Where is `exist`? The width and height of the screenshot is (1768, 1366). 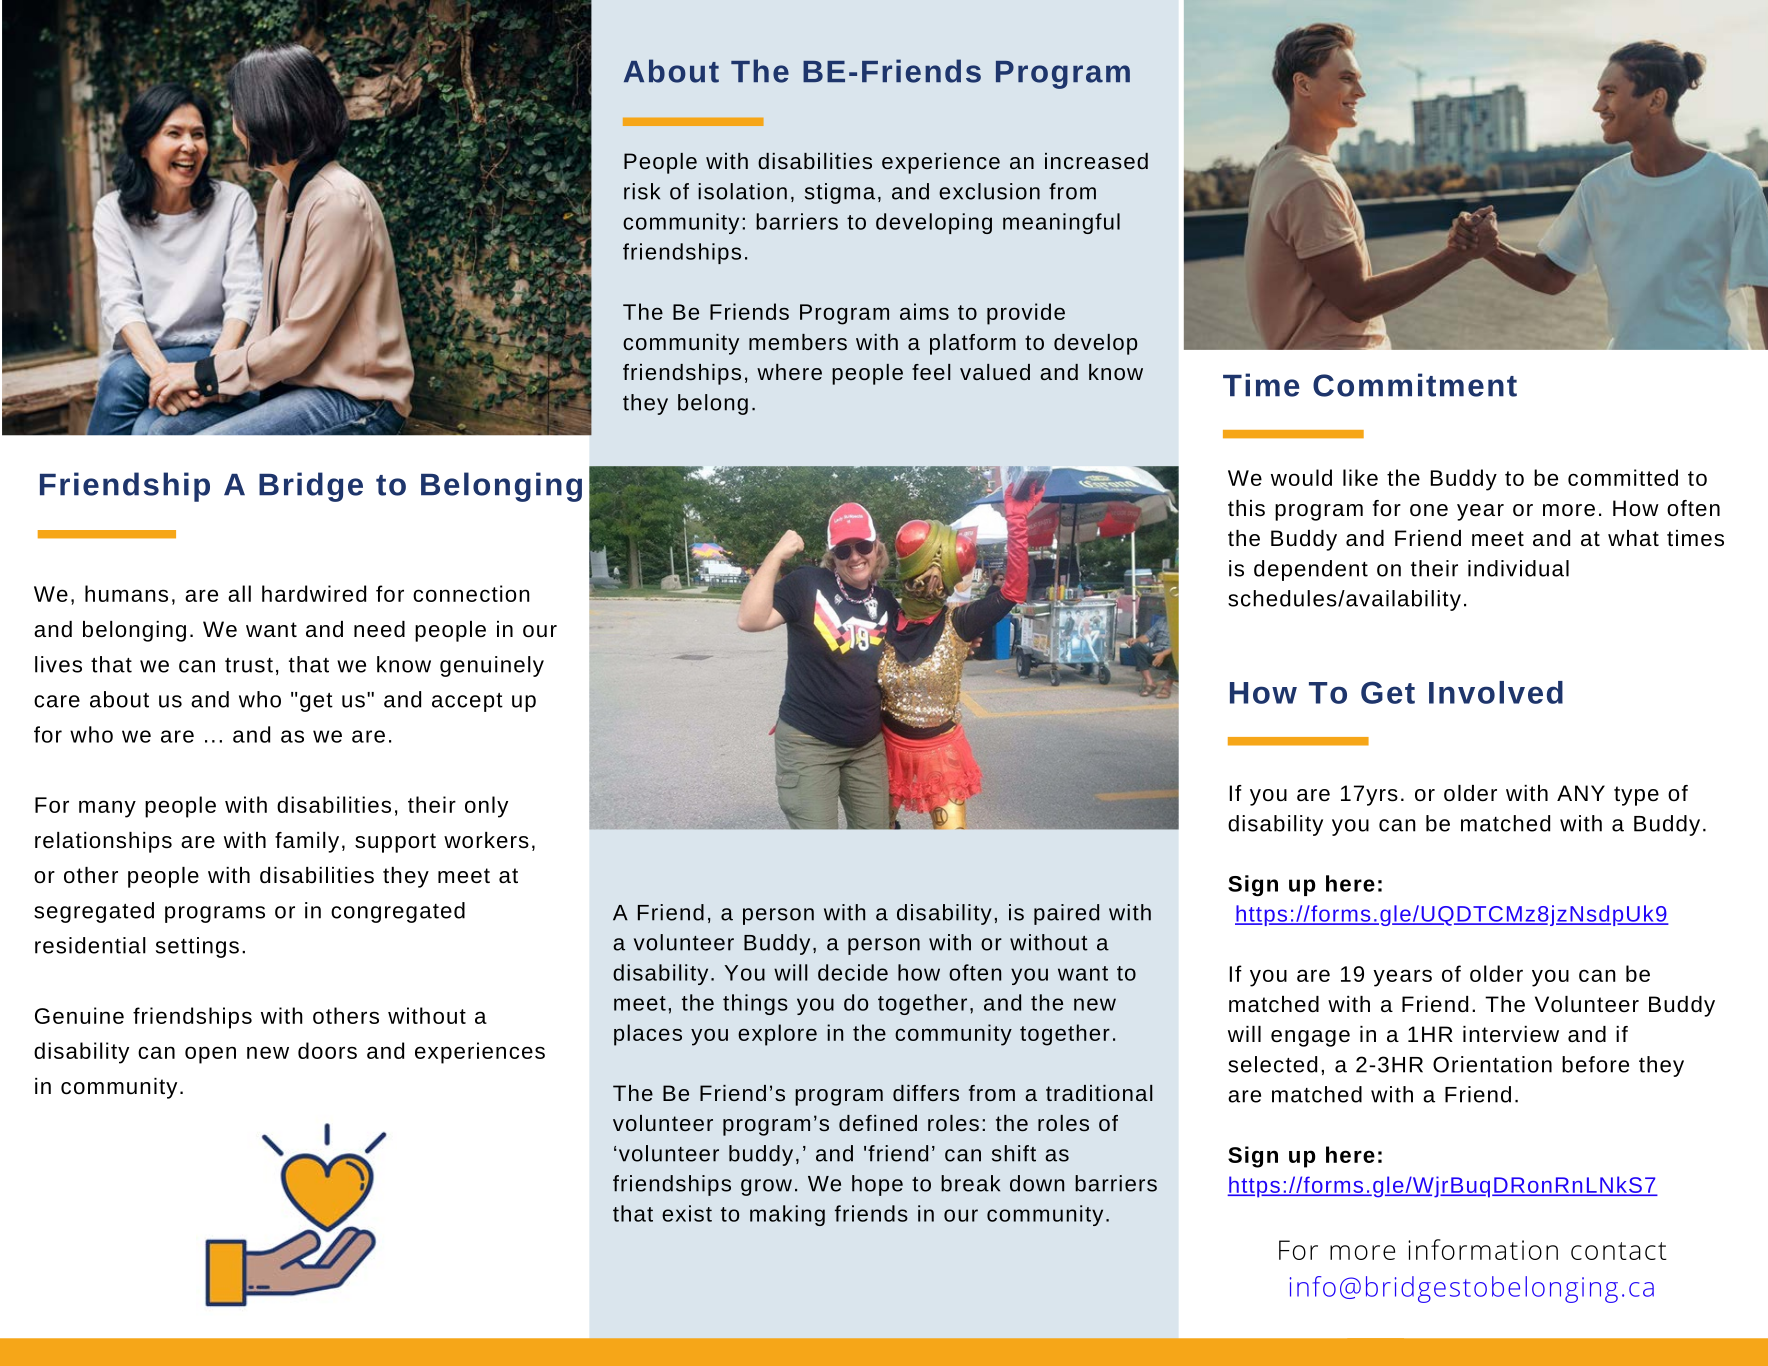
exist is located at coordinates (687, 1213).
